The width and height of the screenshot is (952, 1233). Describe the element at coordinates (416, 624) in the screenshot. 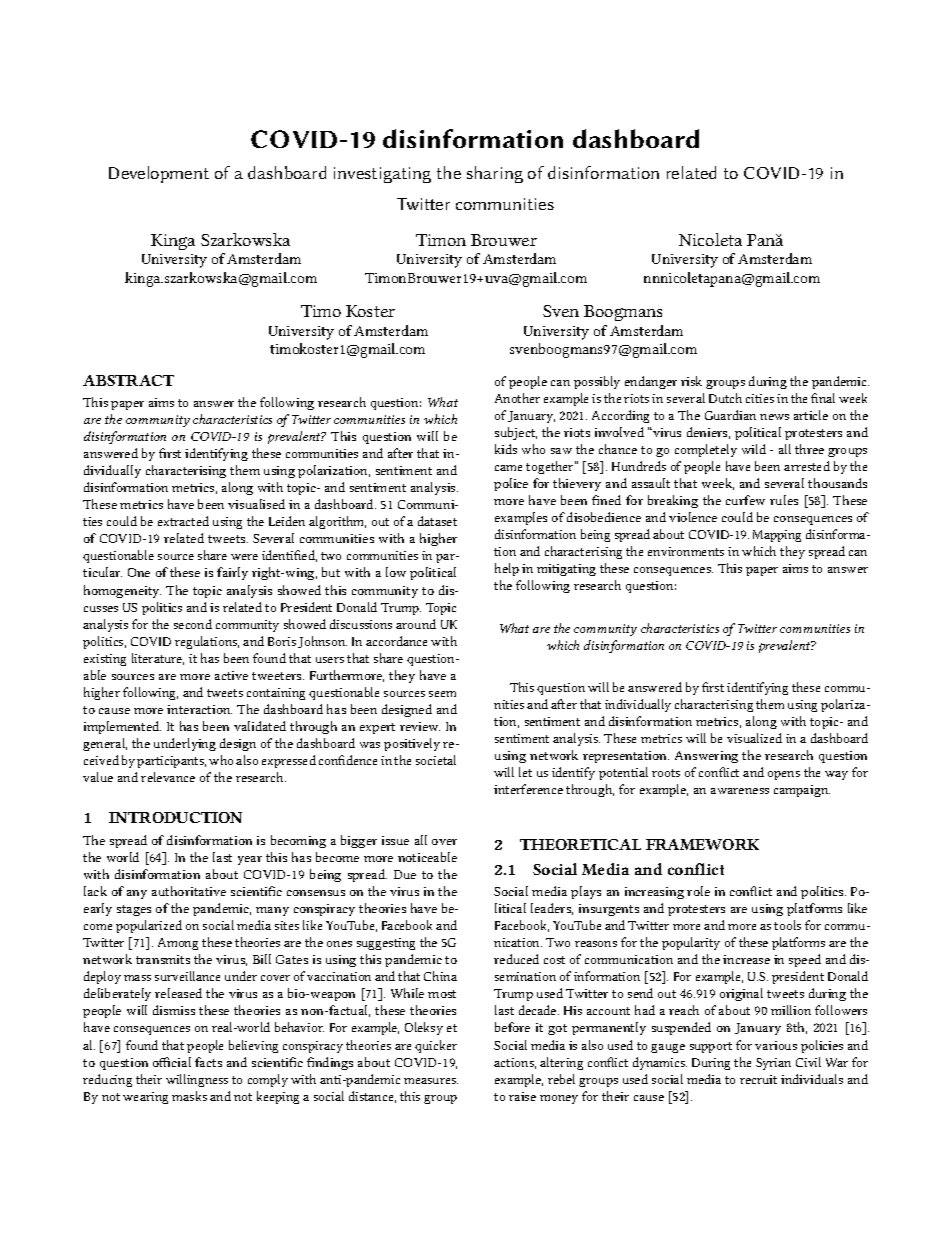

I see `around` at that location.
